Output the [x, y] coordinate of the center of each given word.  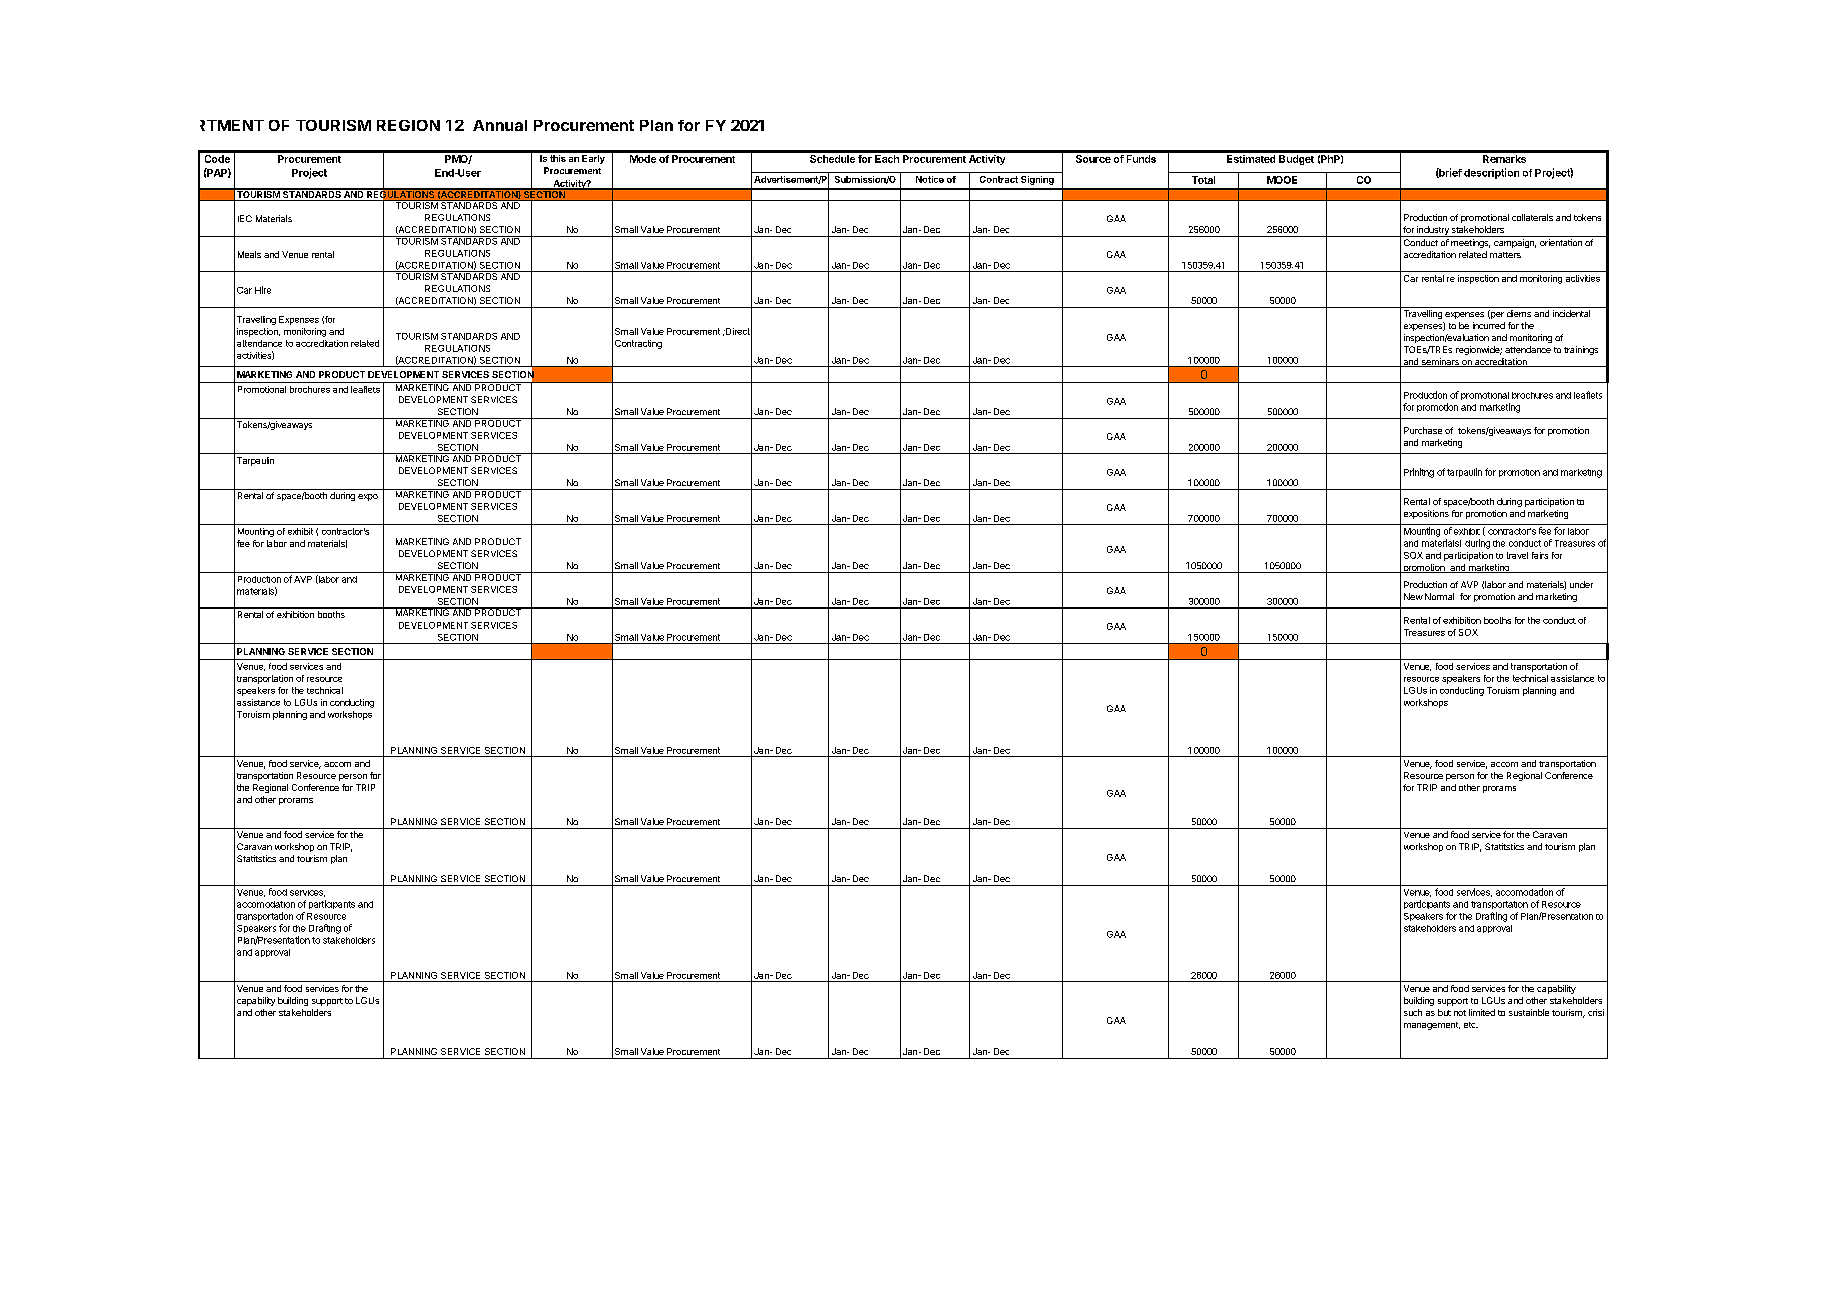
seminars [1440, 362]
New [1413, 596]
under [1581, 584]
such [1413, 1012]
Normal [1439, 596]
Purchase [1423, 430]
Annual [500, 125]
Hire [263, 290]
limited [1482, 1012]
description [1491, 173]
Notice [930, 179]
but [1444, 1012]
